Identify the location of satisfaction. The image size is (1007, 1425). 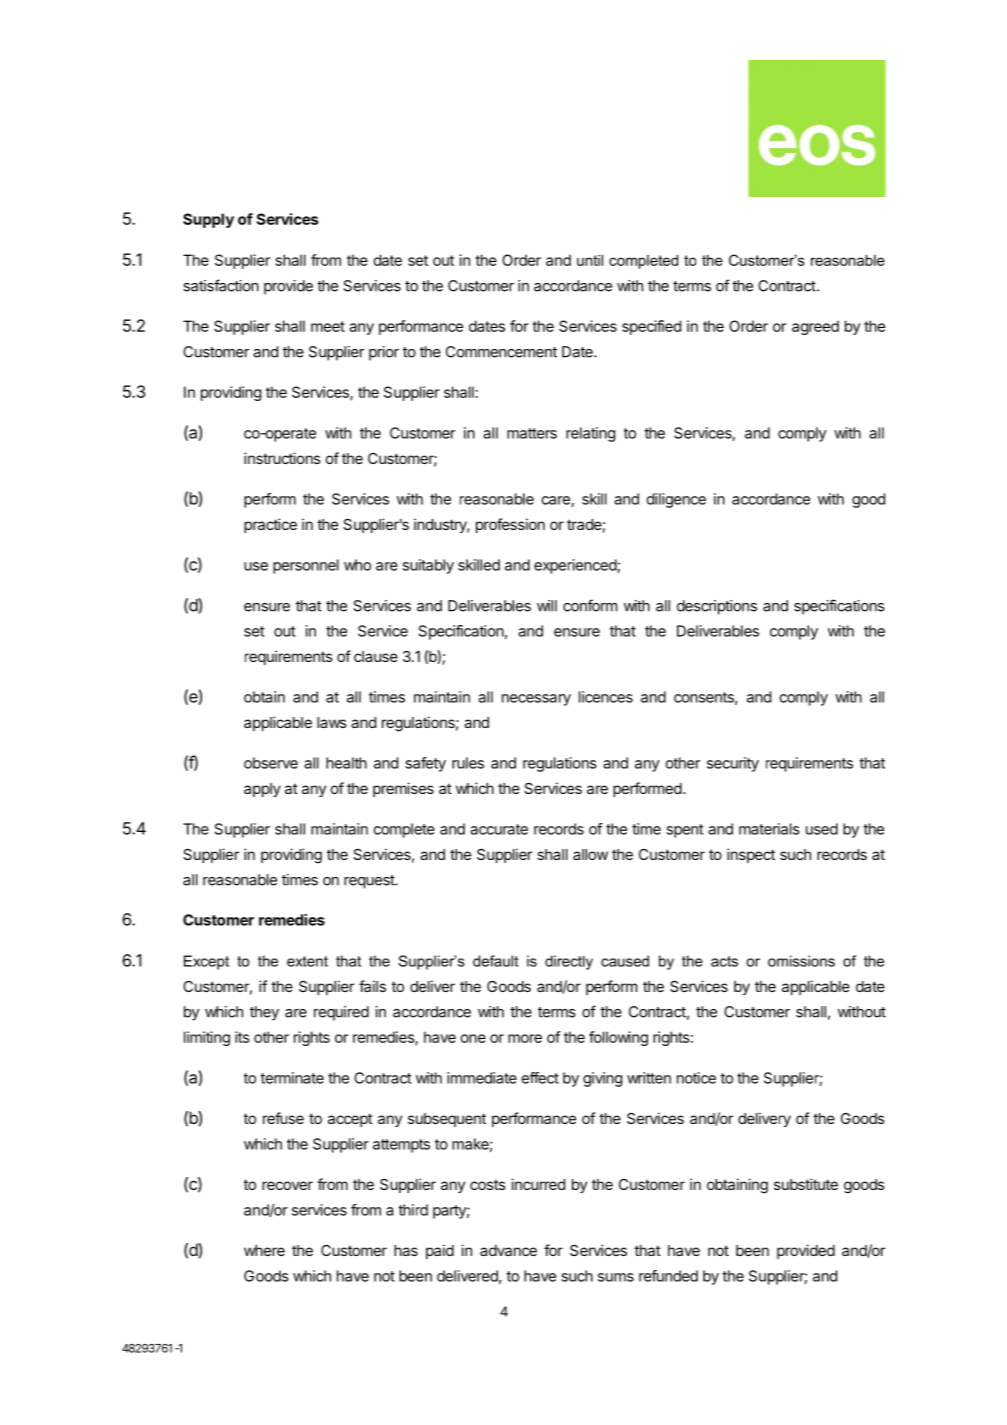
(221, 285).
